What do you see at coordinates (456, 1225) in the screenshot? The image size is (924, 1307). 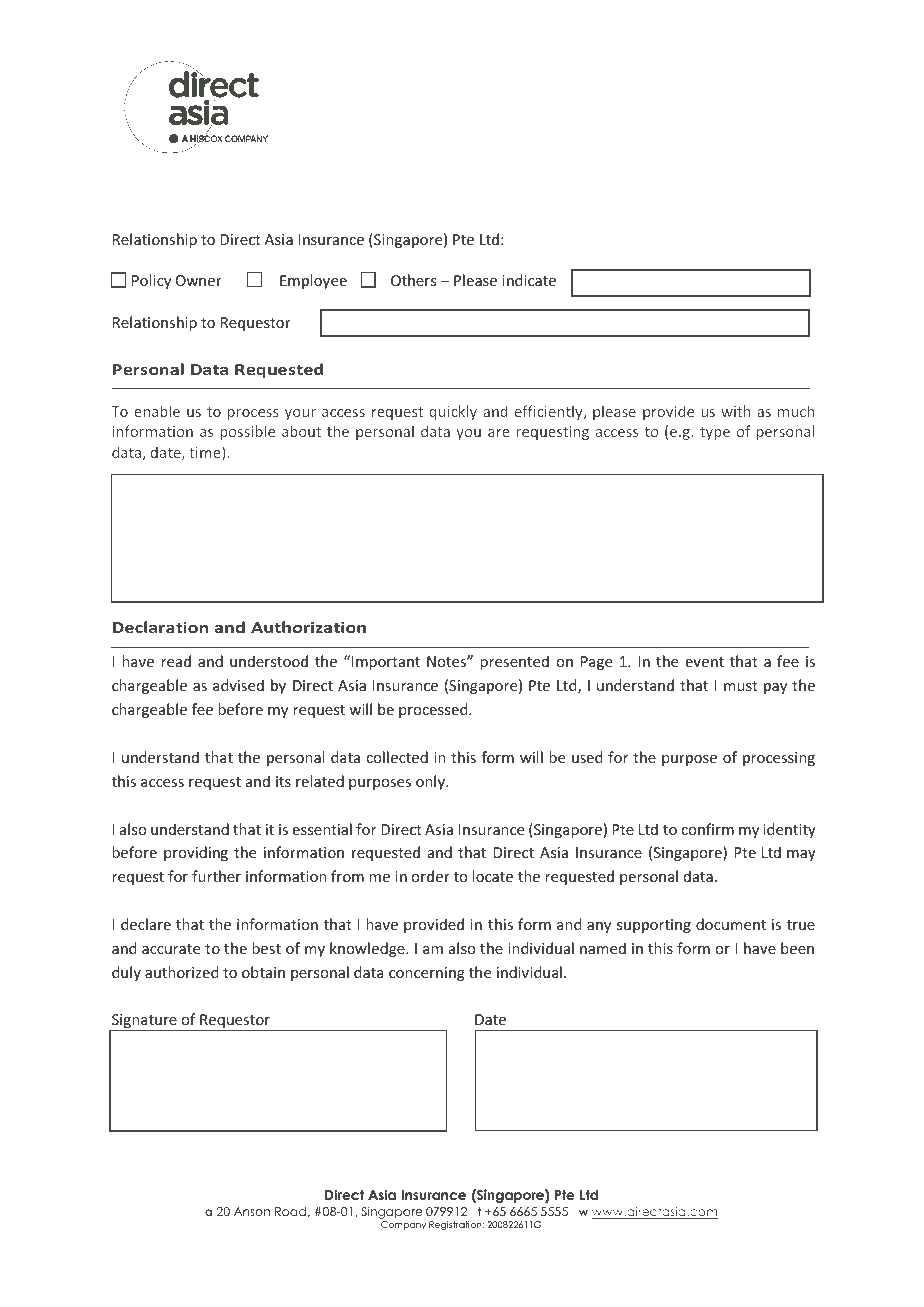 I see `Registration` at bounding box center [456, 1225].
